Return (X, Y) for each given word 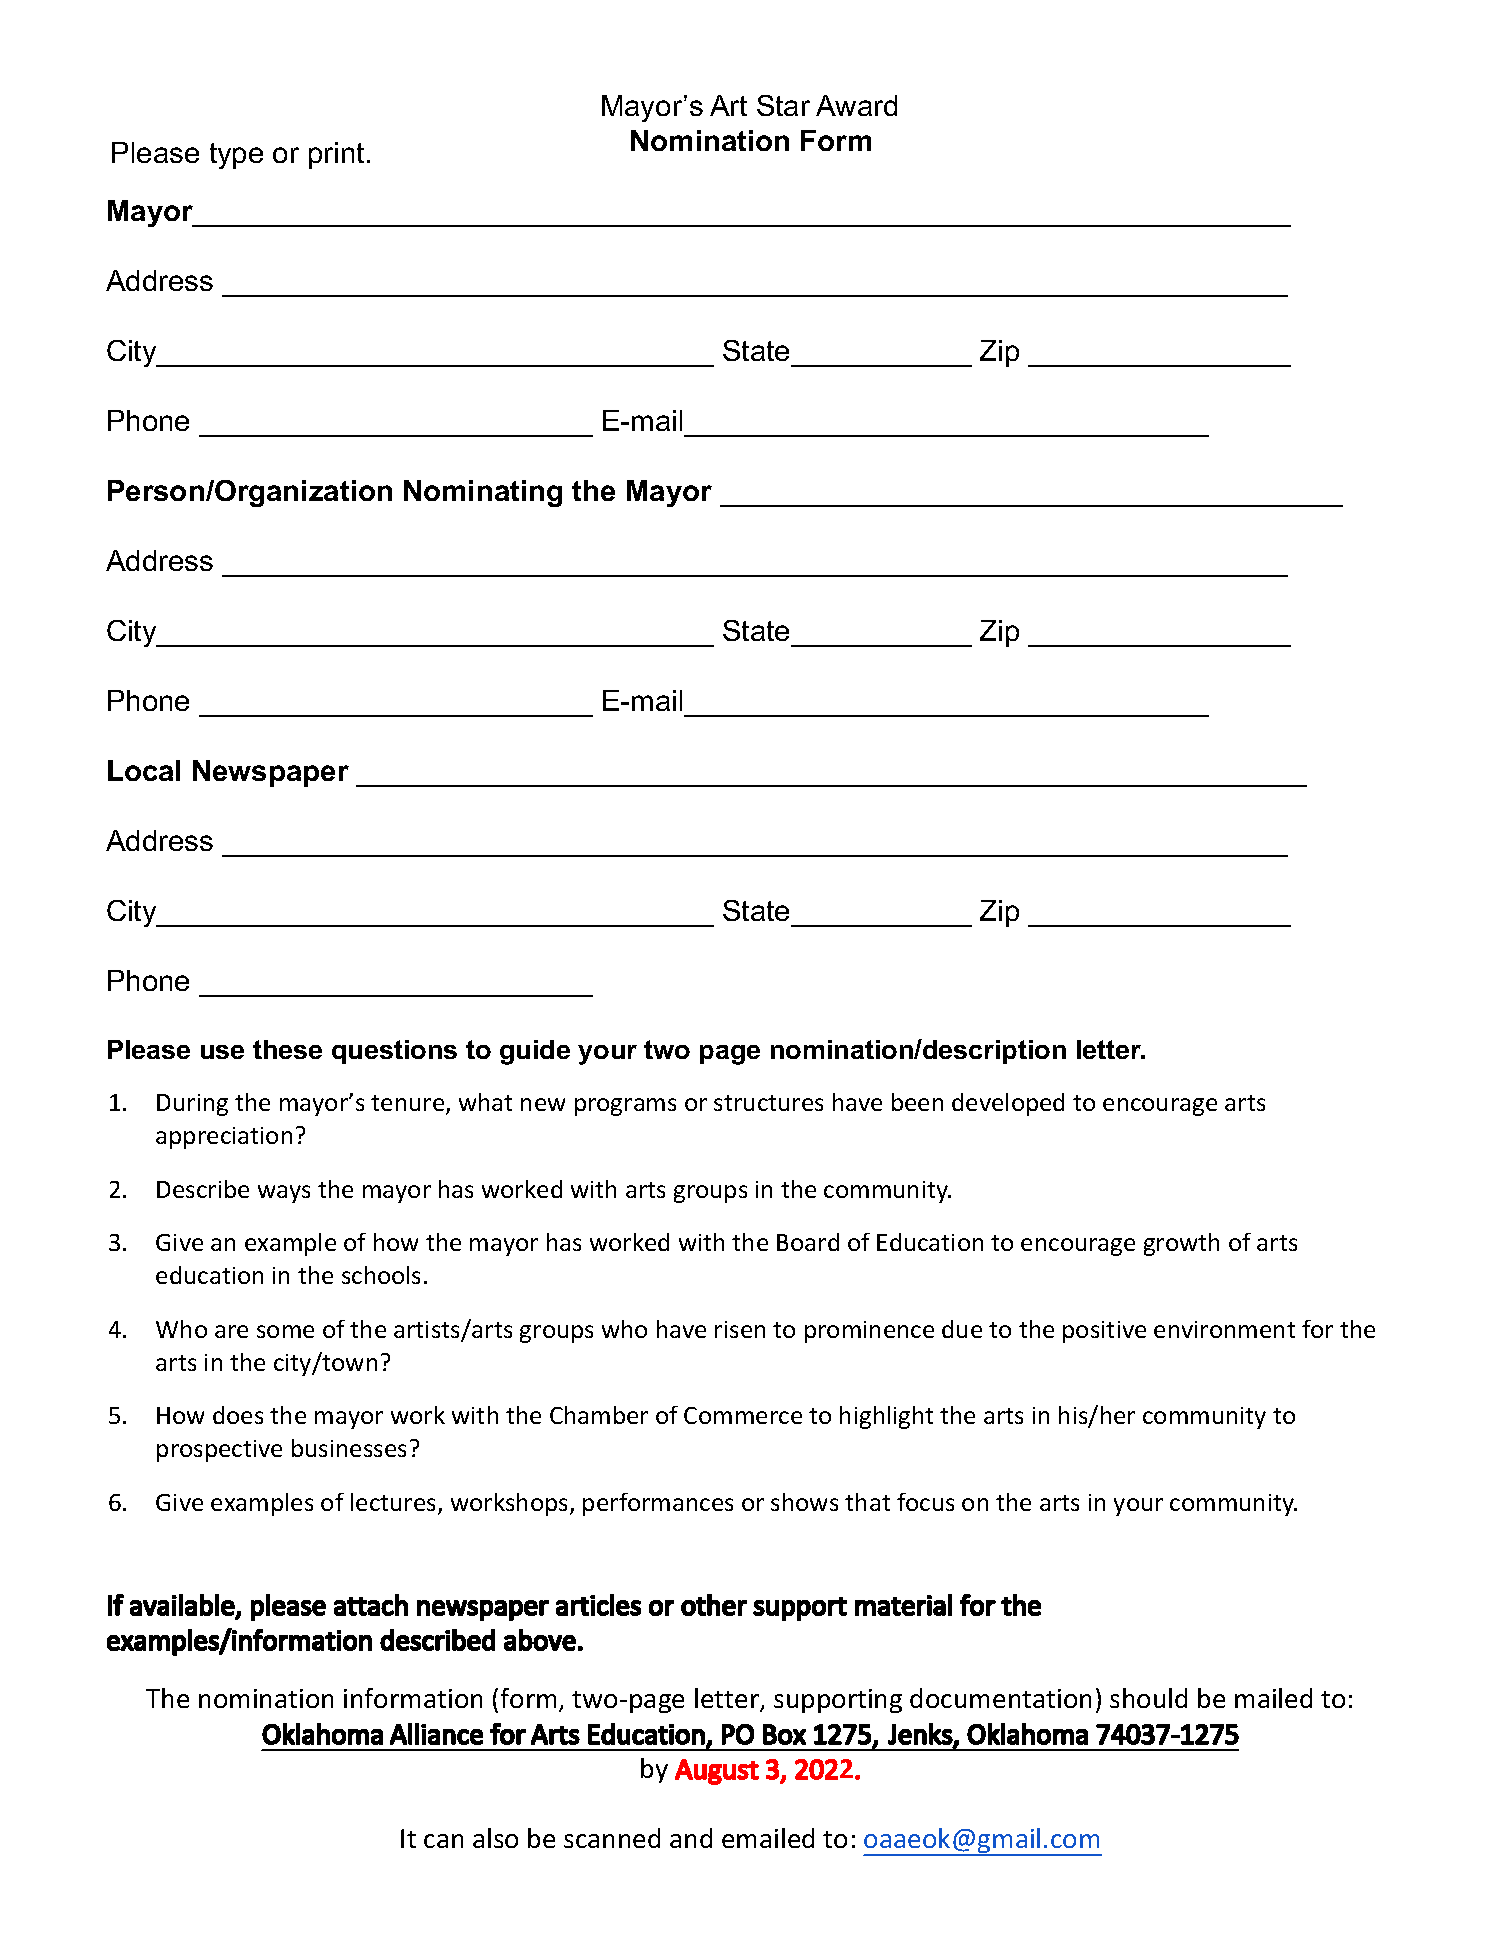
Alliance (436, 1734)
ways (284, 1194)
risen (740, 1329)
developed (1008, 1104)
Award (856, 105)
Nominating (483, 493)
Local (144, 770)
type (236, 156)
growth (1181, 1244)
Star (783, 105)
